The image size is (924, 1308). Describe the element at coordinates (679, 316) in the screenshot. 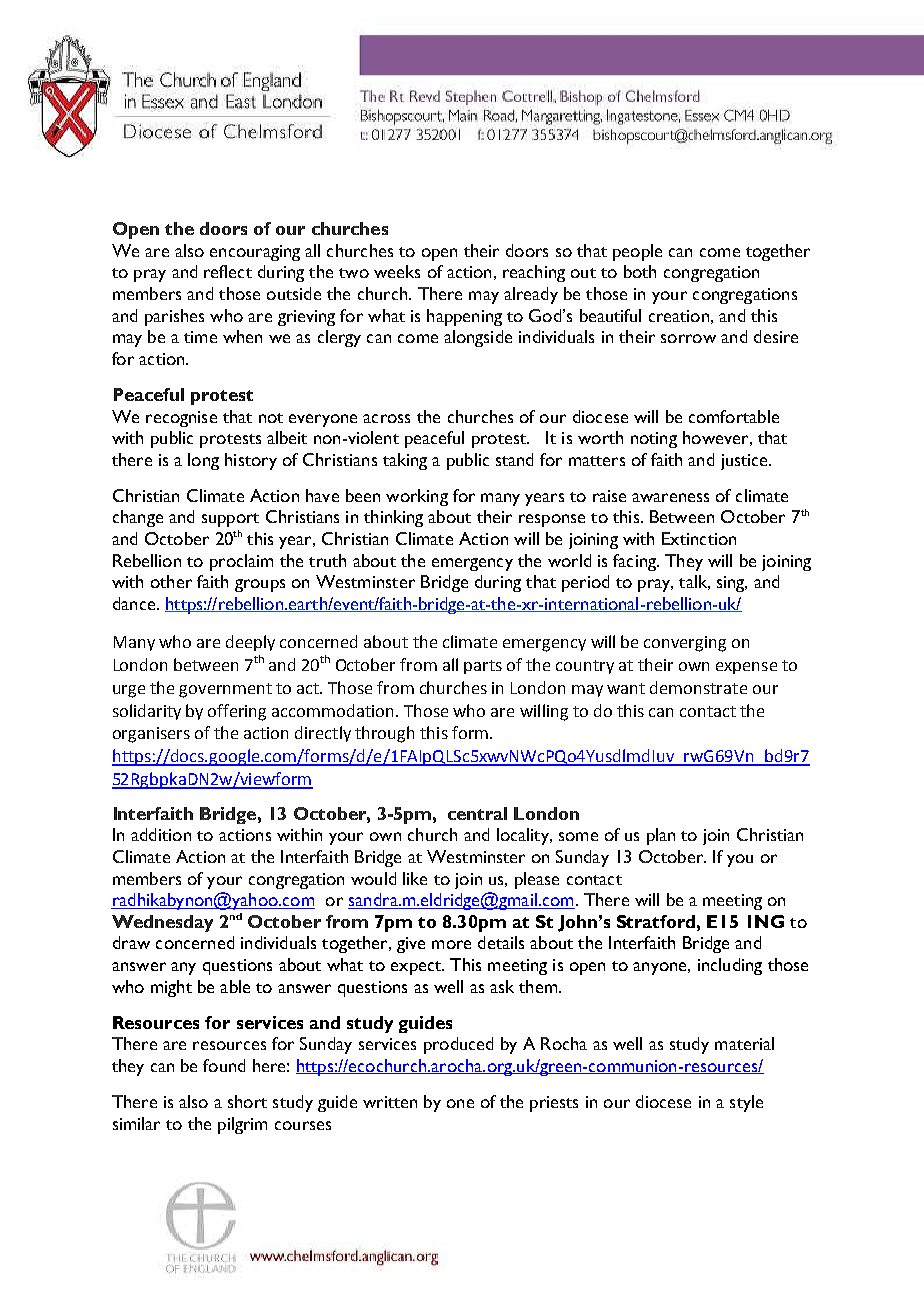

I see `creation` at that location.
